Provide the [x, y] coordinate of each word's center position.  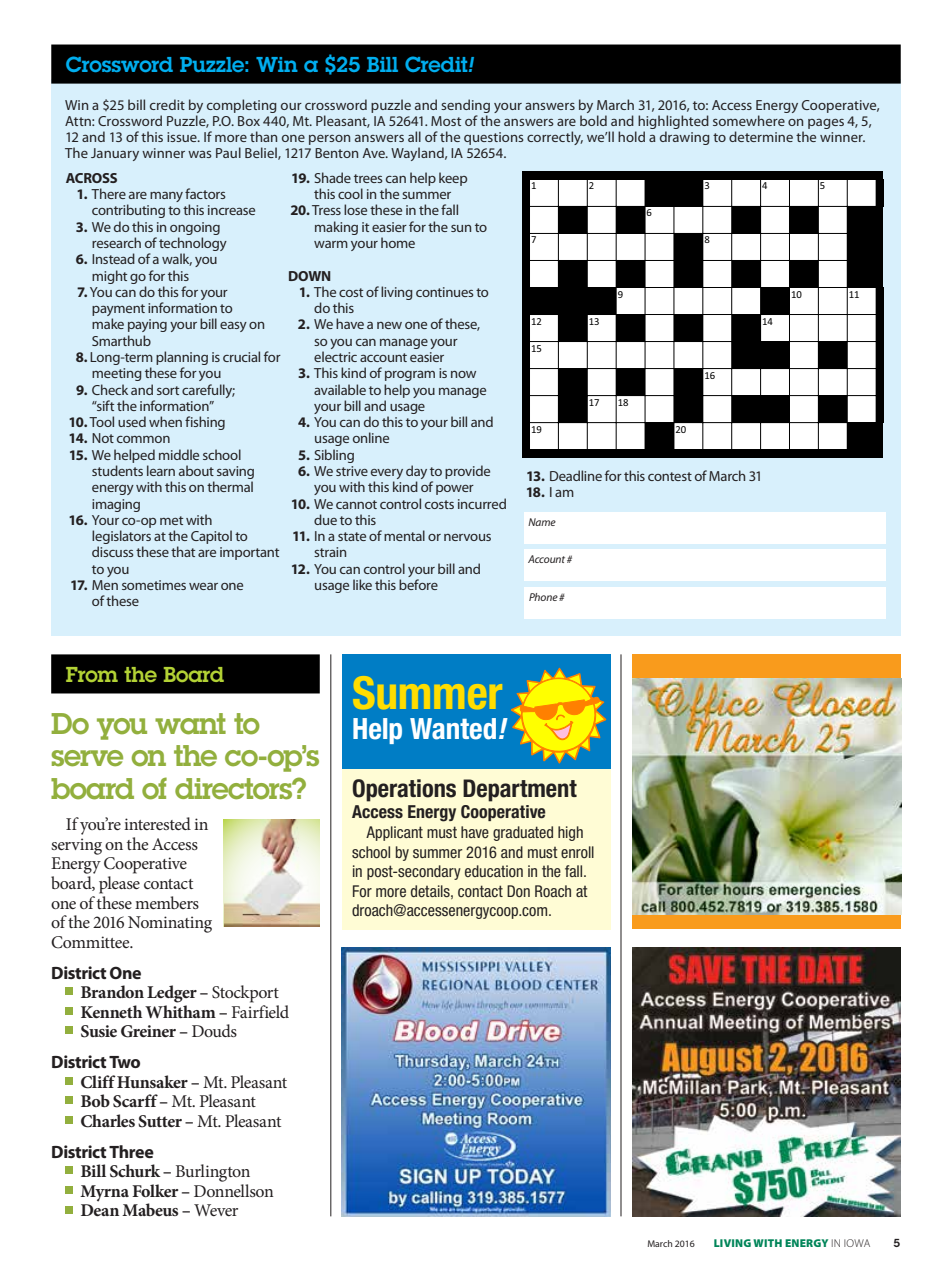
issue [183, 137]
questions [494, 138]
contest [670, 476]
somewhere [749, 120]
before [418, 584]
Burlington [212, 1173]
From [92, 674]
